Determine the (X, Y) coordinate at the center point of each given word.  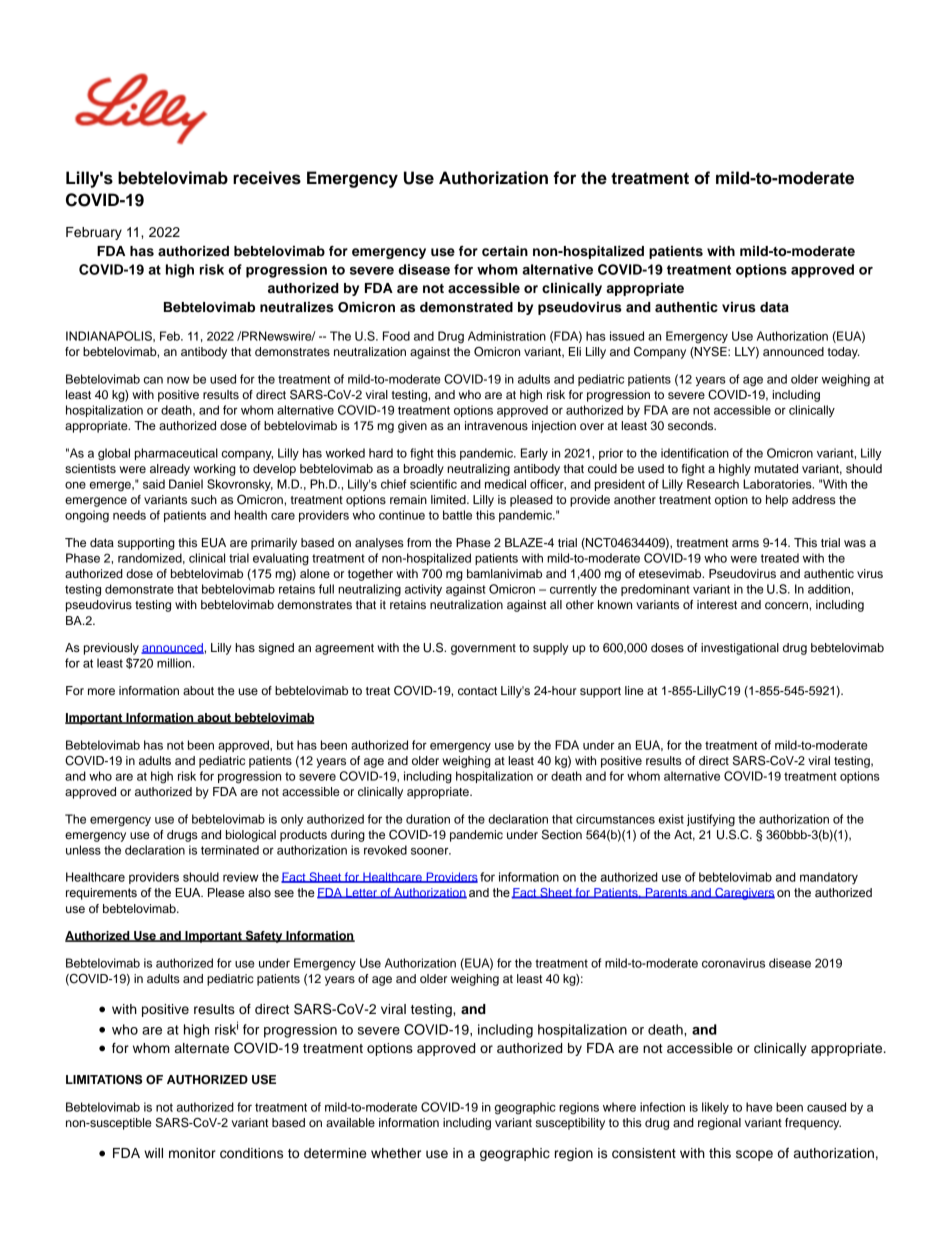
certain (505, 251)
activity (423, 590)
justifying (711, 820)
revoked (385, 850)
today (844, 353)
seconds (692, 425)
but (285, 745)
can (153, 380)
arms (745, 543)
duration (428, 819)
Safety (264, 937)
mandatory (829, 878)
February (94, 233)
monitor (192, 1153)
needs (129, 515)
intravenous (496, 425)
